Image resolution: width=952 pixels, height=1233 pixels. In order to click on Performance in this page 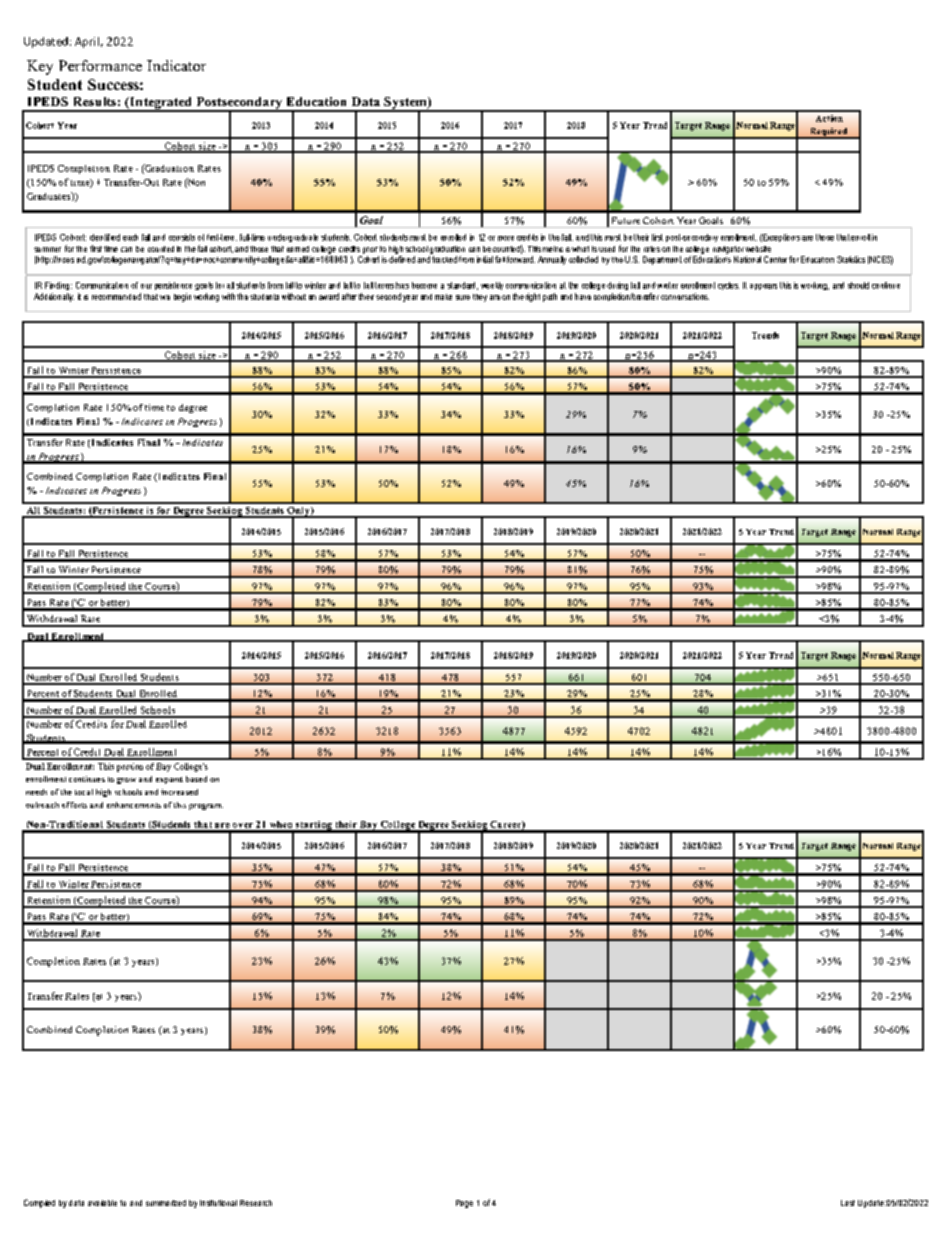, I will do `click(100, 65)`.
